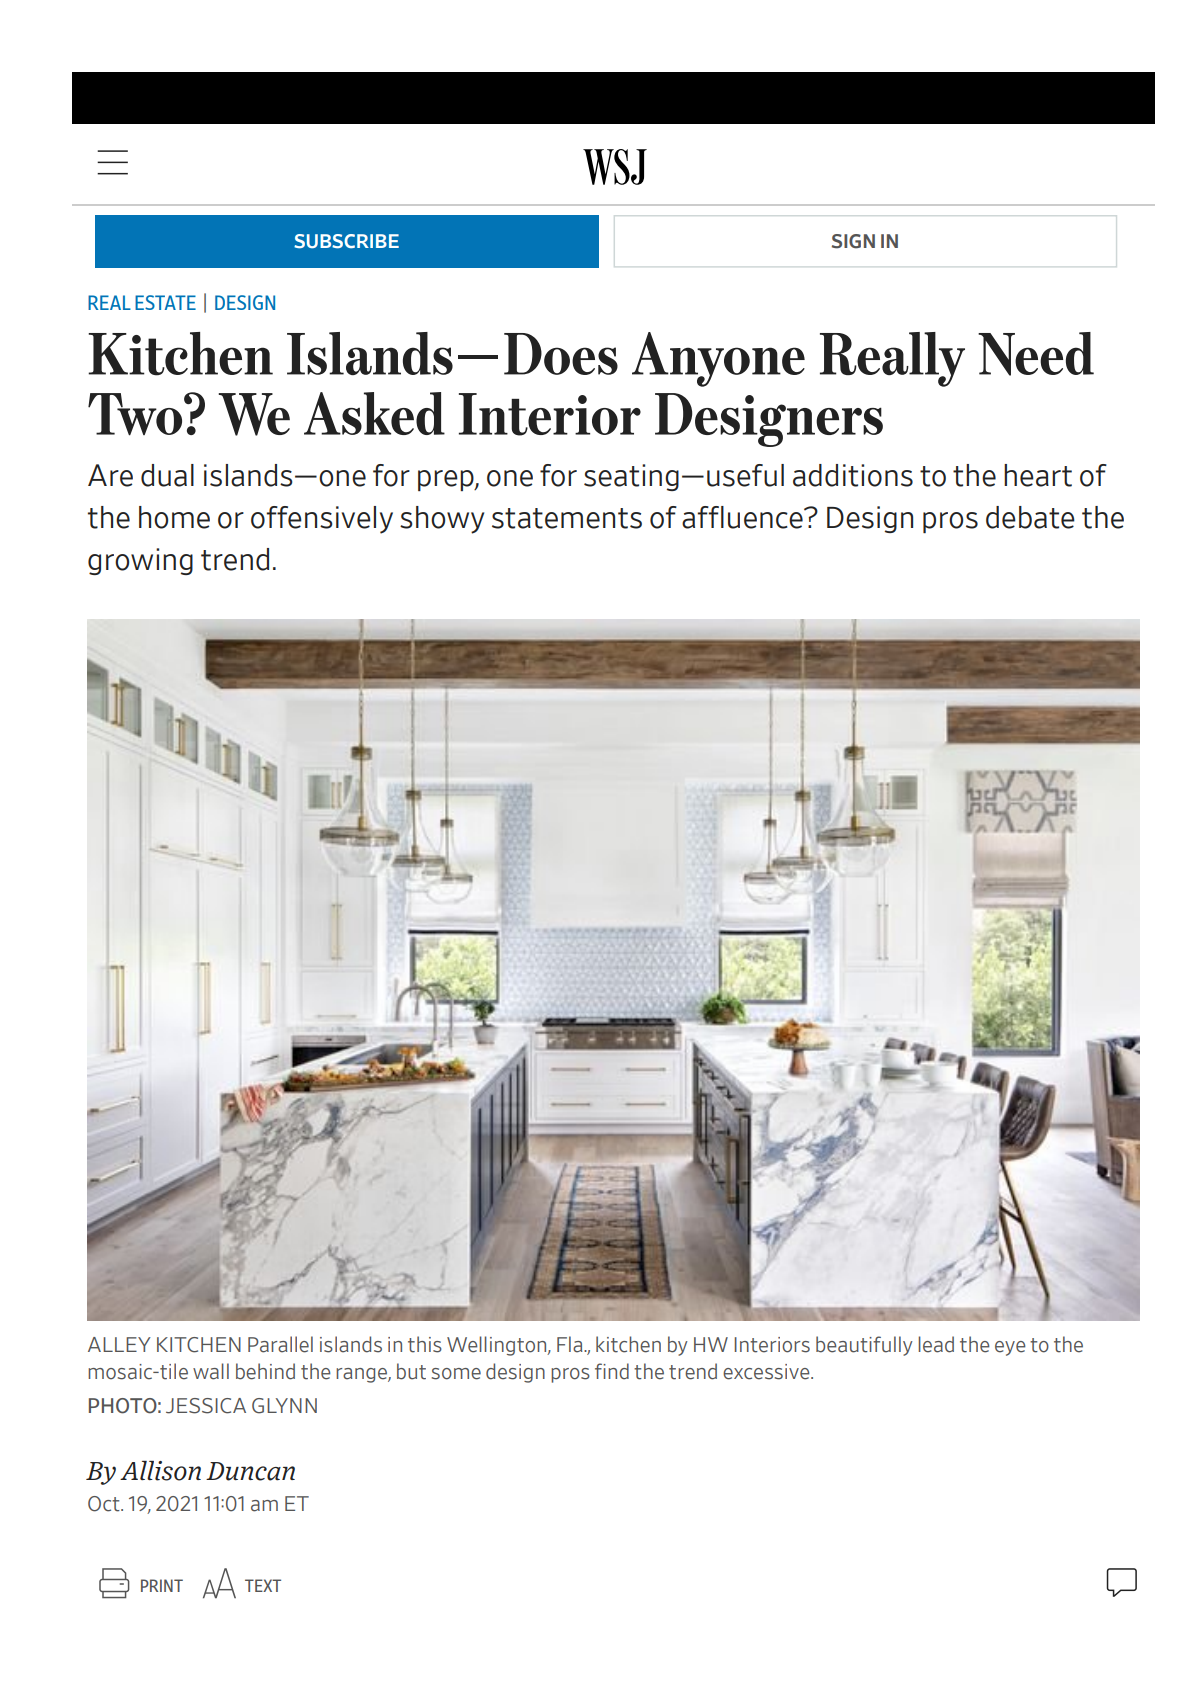  What do you see at coordinates (571, 1344) in the screenshot?
I see `Fla` at bounding box center [571, 1344].
